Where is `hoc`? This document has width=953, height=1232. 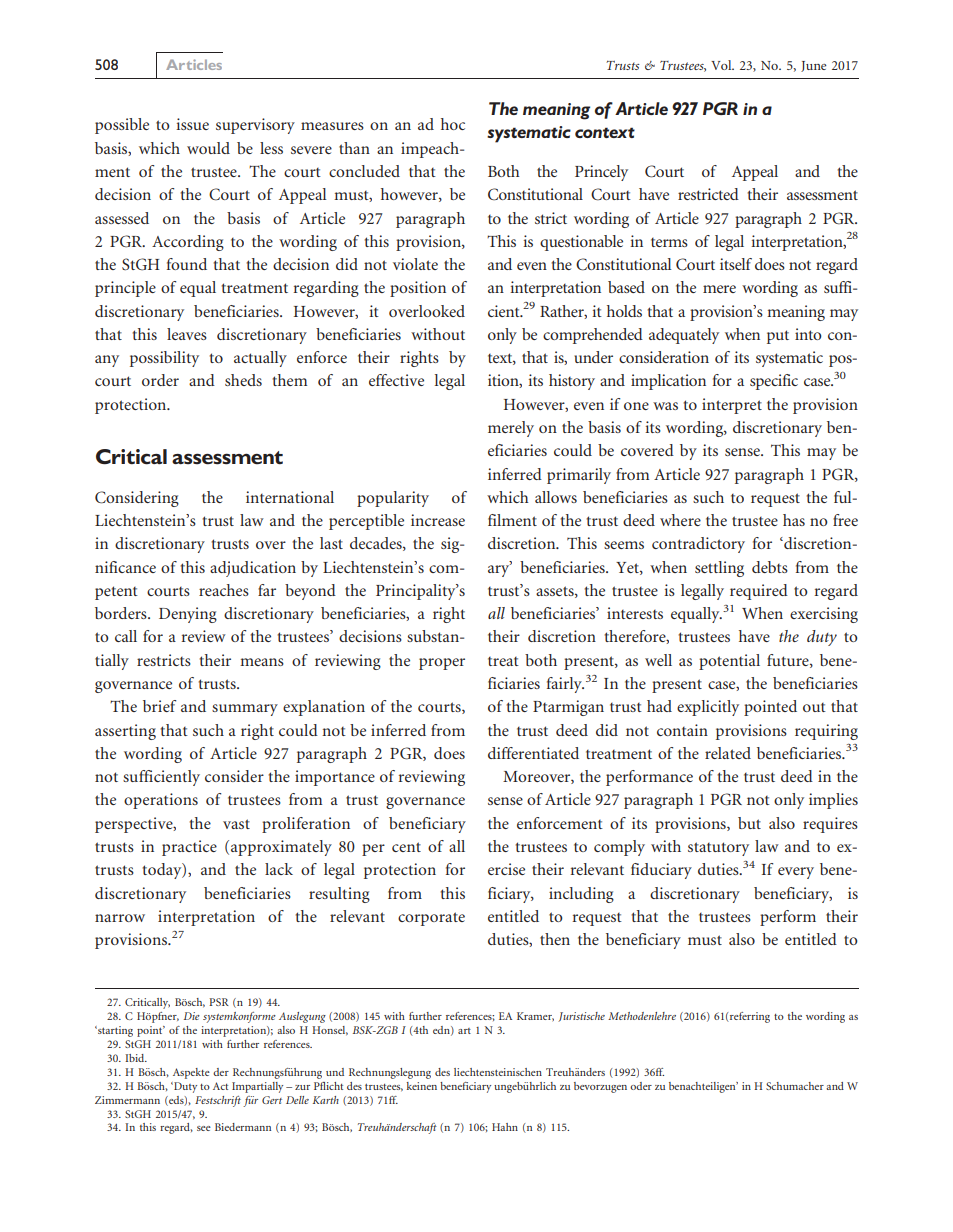
hoc is located at coordinates (453, 124).
